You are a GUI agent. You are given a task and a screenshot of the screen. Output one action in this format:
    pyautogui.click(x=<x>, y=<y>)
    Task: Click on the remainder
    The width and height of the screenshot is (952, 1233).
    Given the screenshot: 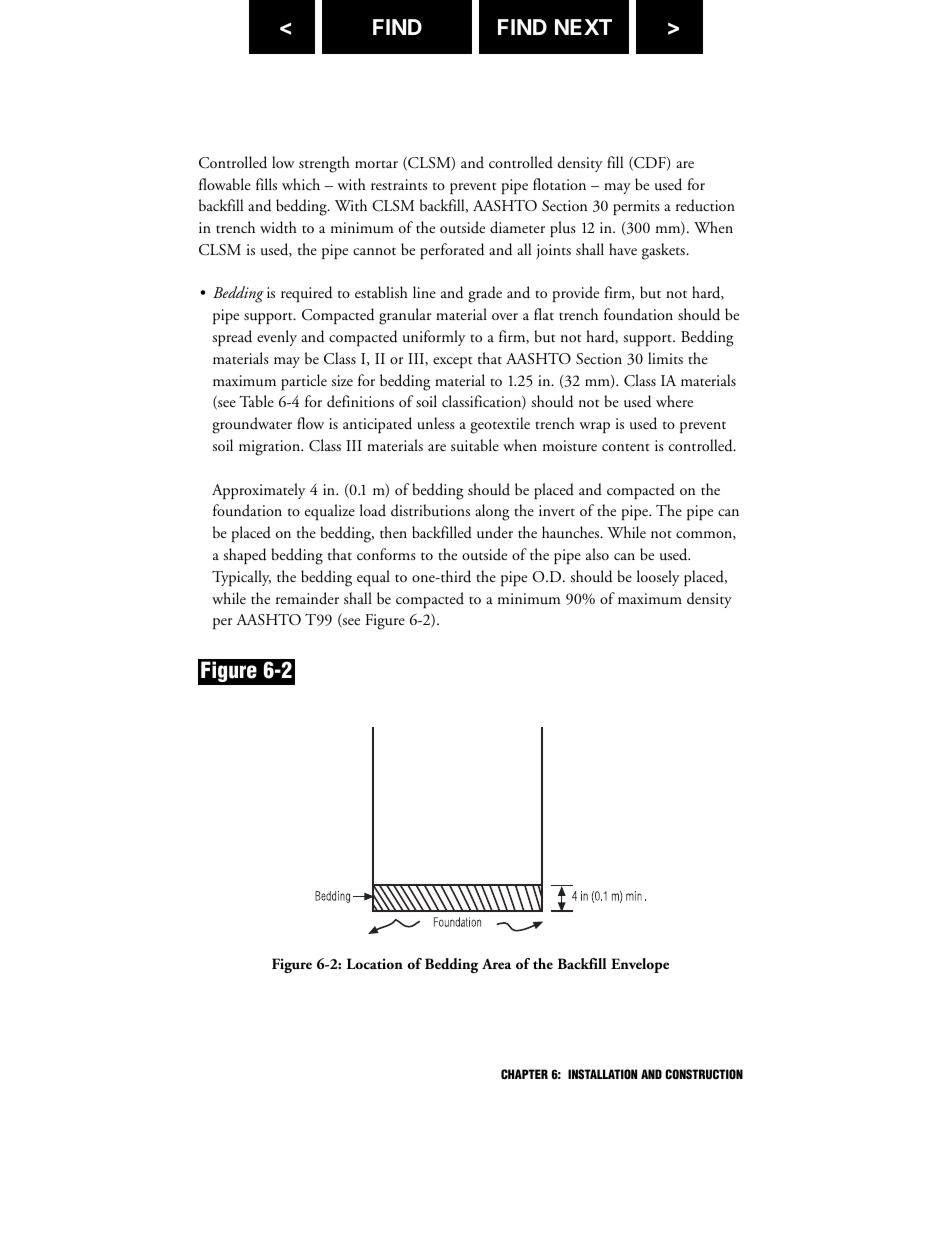 What is the action you would take?
    pyautogui.click(x=307, y=598)
